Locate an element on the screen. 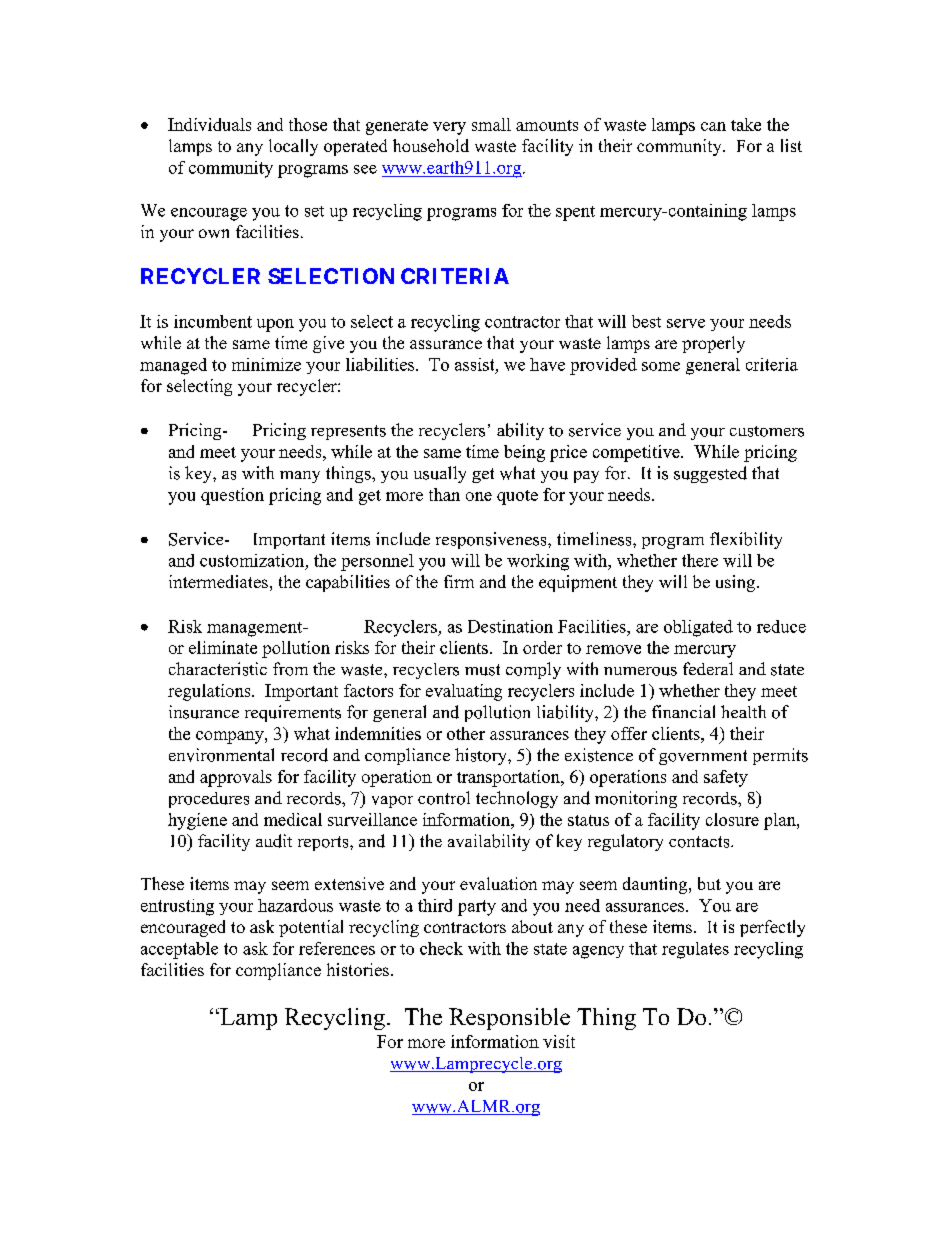 The image size is (952, 1233). small is located at coordinates (491, 124).
